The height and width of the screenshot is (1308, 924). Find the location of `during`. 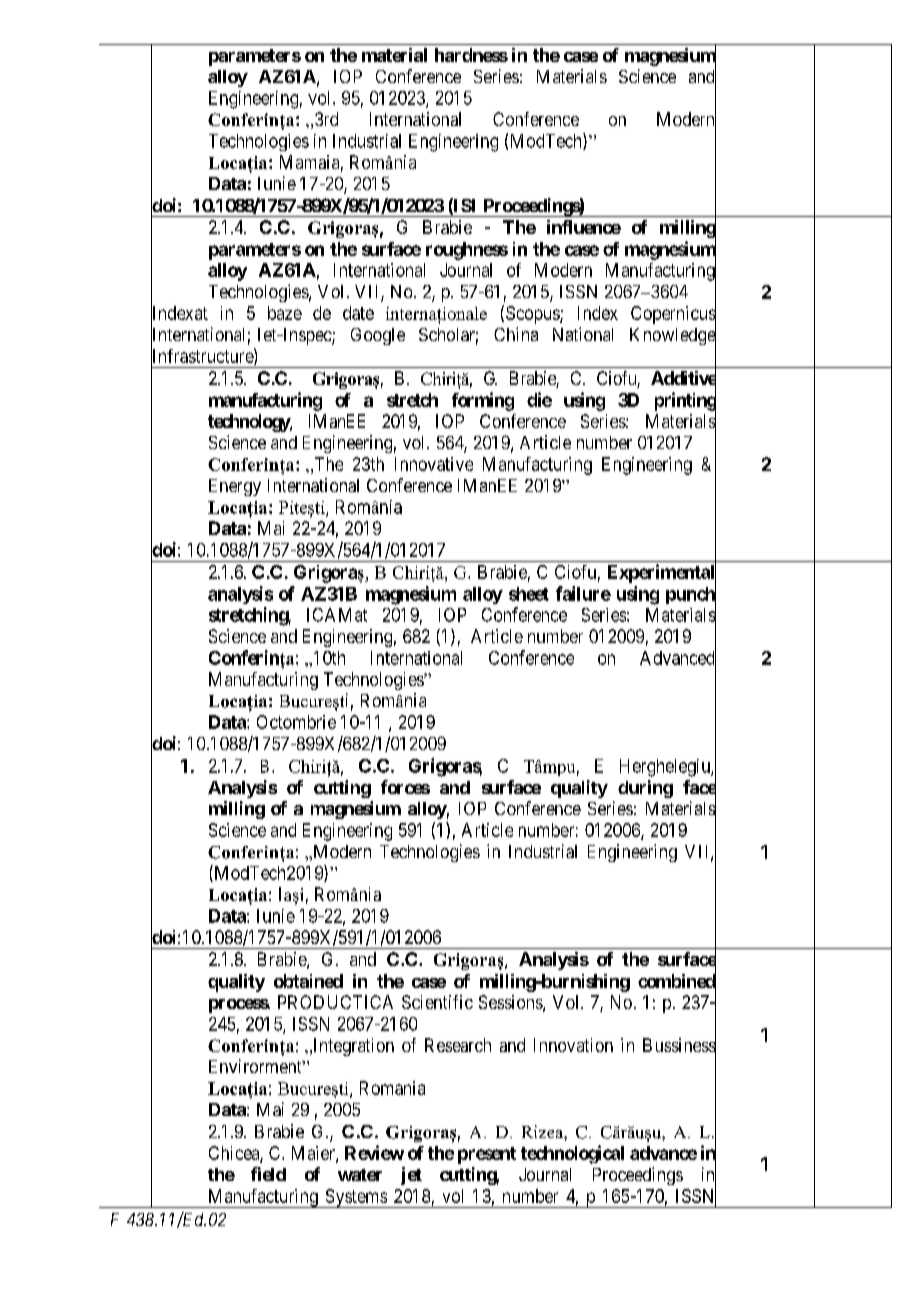

during is located at coordinates (645, 789).
